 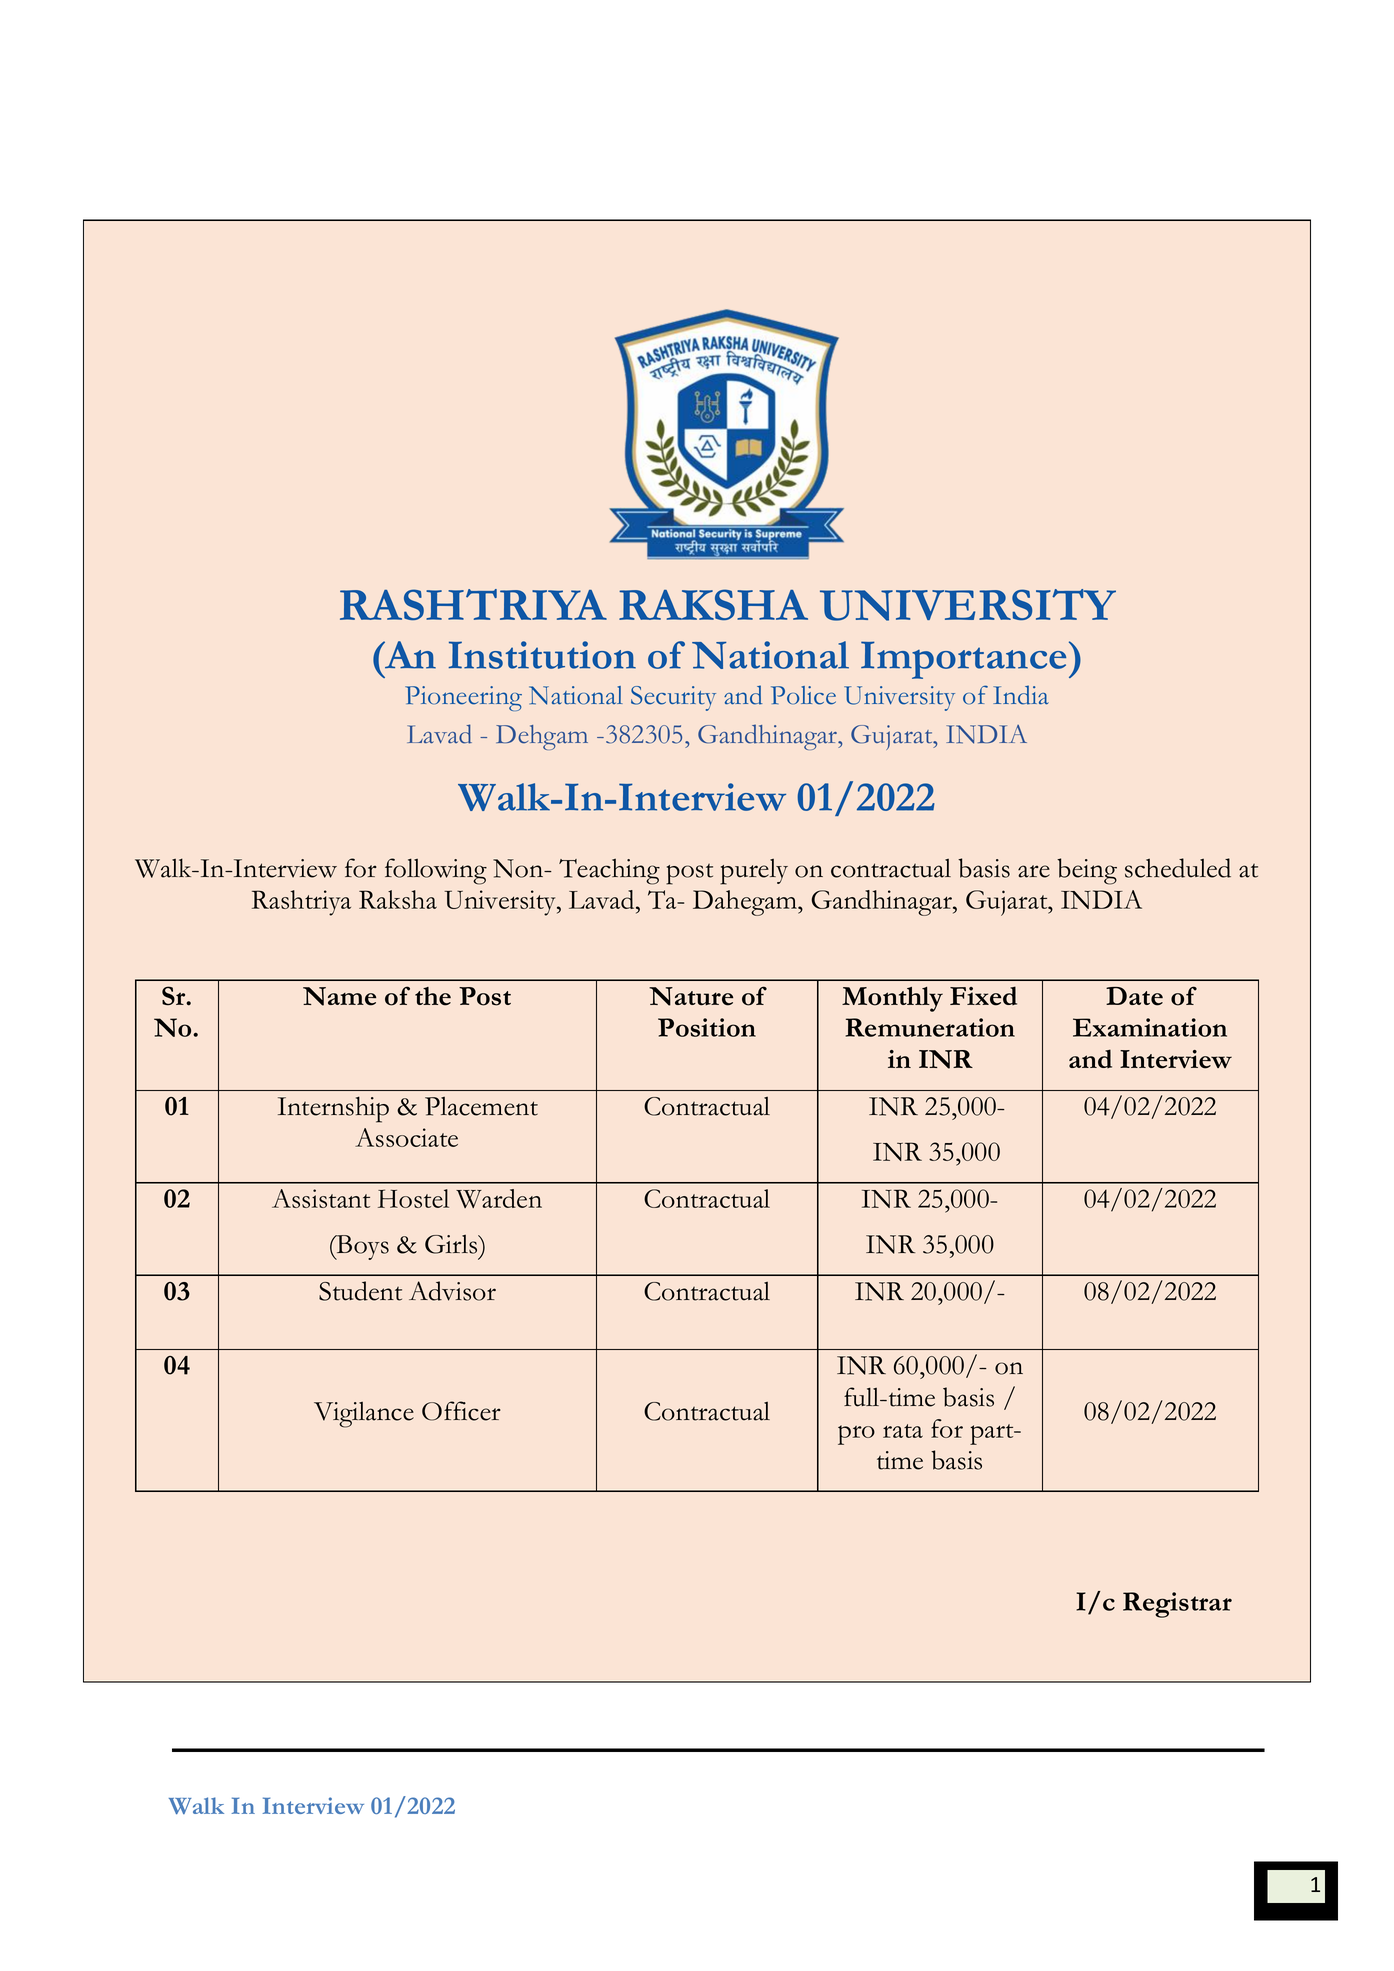 What do you see at coordinates (452, 1291) in the screenshot?
I see `Advisor` at bounding box center [452, 1291].
